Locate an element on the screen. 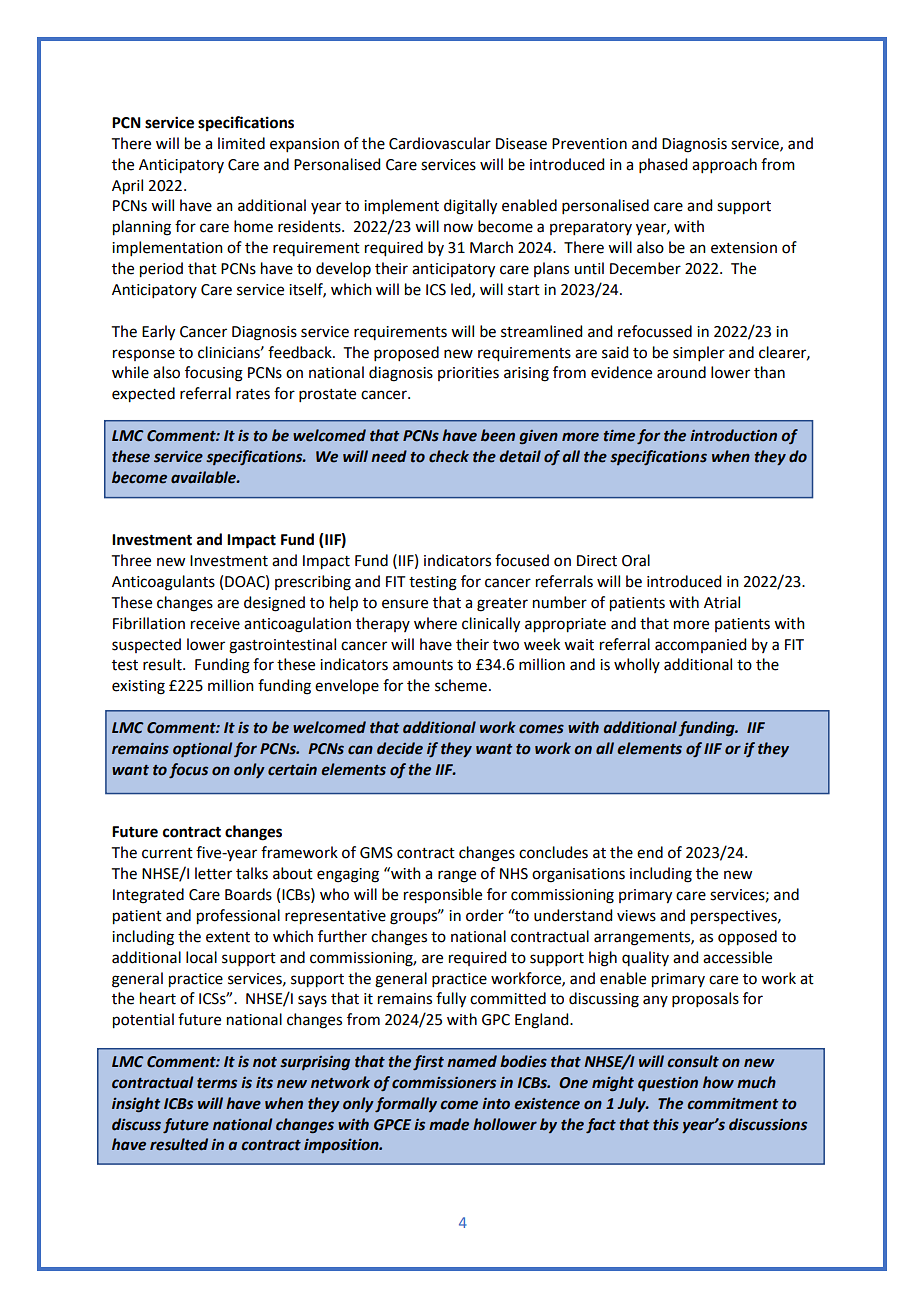 This screenshot has height=1308, width=924. limited is located at coordinates (241, 143).
